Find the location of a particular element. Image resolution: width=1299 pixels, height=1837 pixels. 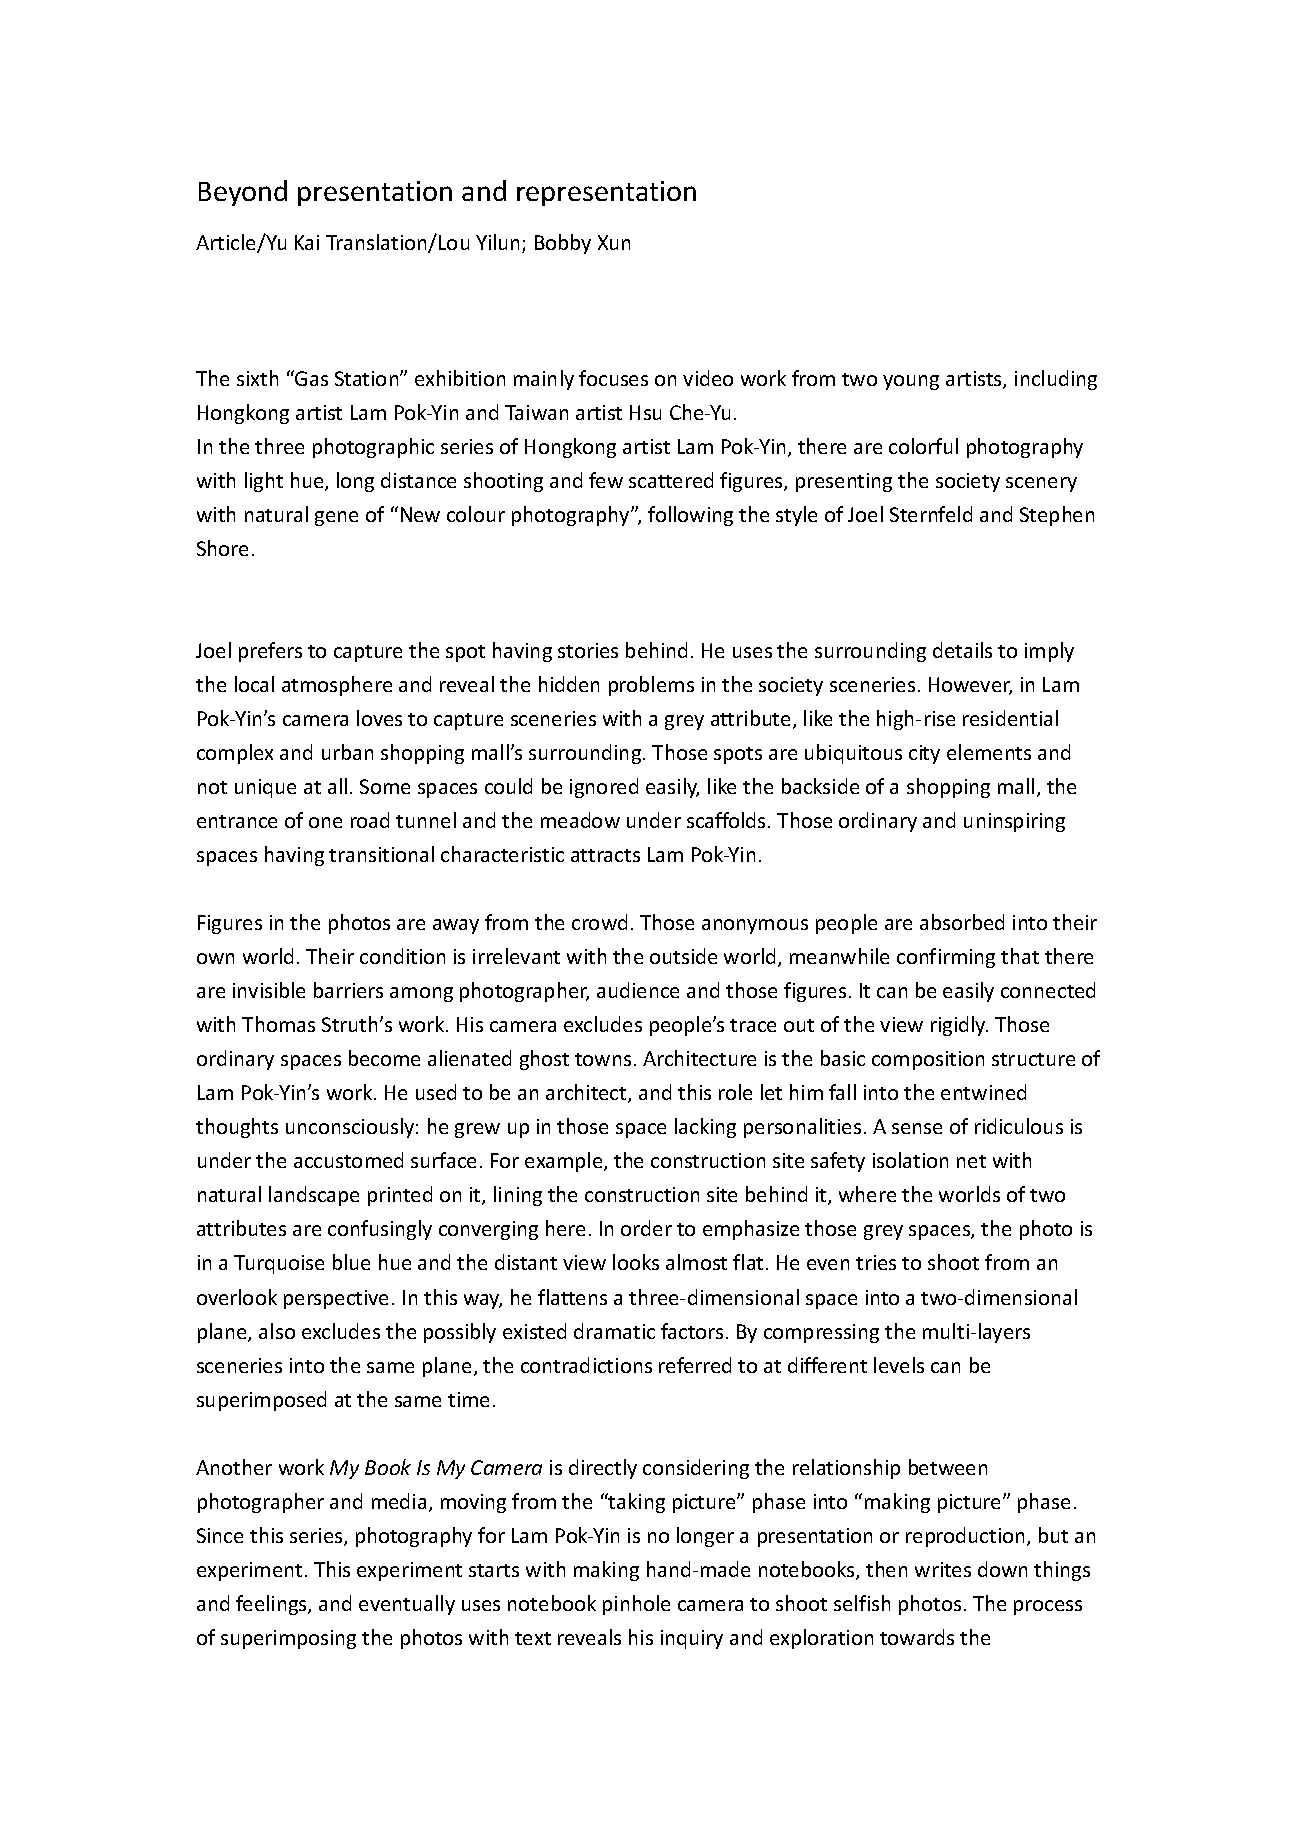

Kai is located at coordinates (307, 242).
